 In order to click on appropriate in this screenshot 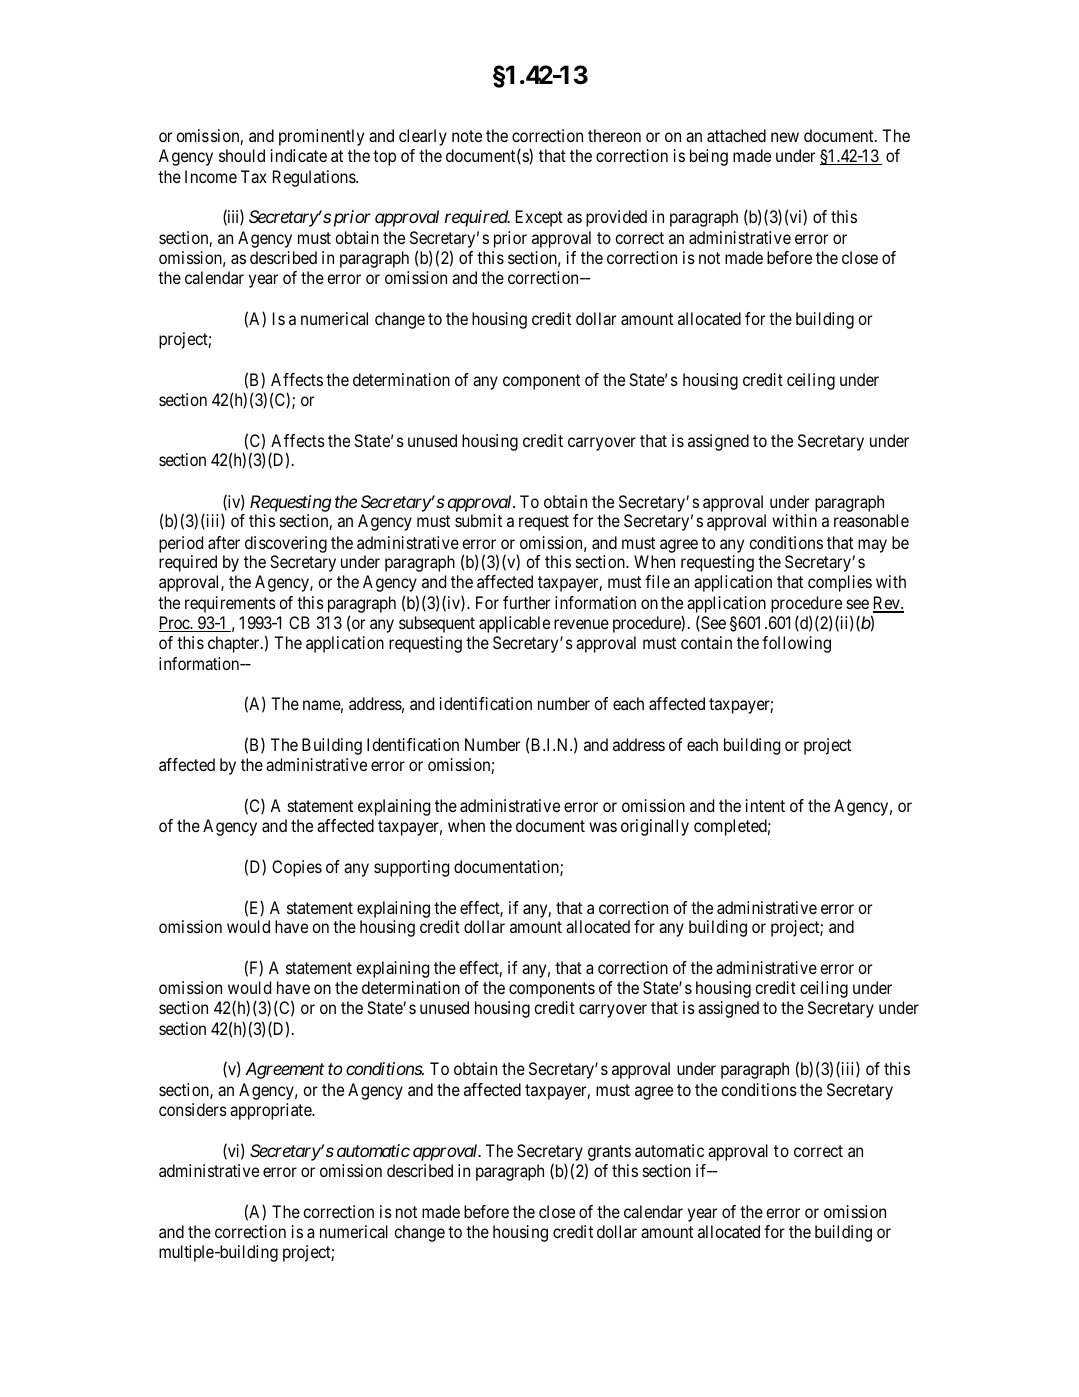, I will do `click(271, 1111)`.
